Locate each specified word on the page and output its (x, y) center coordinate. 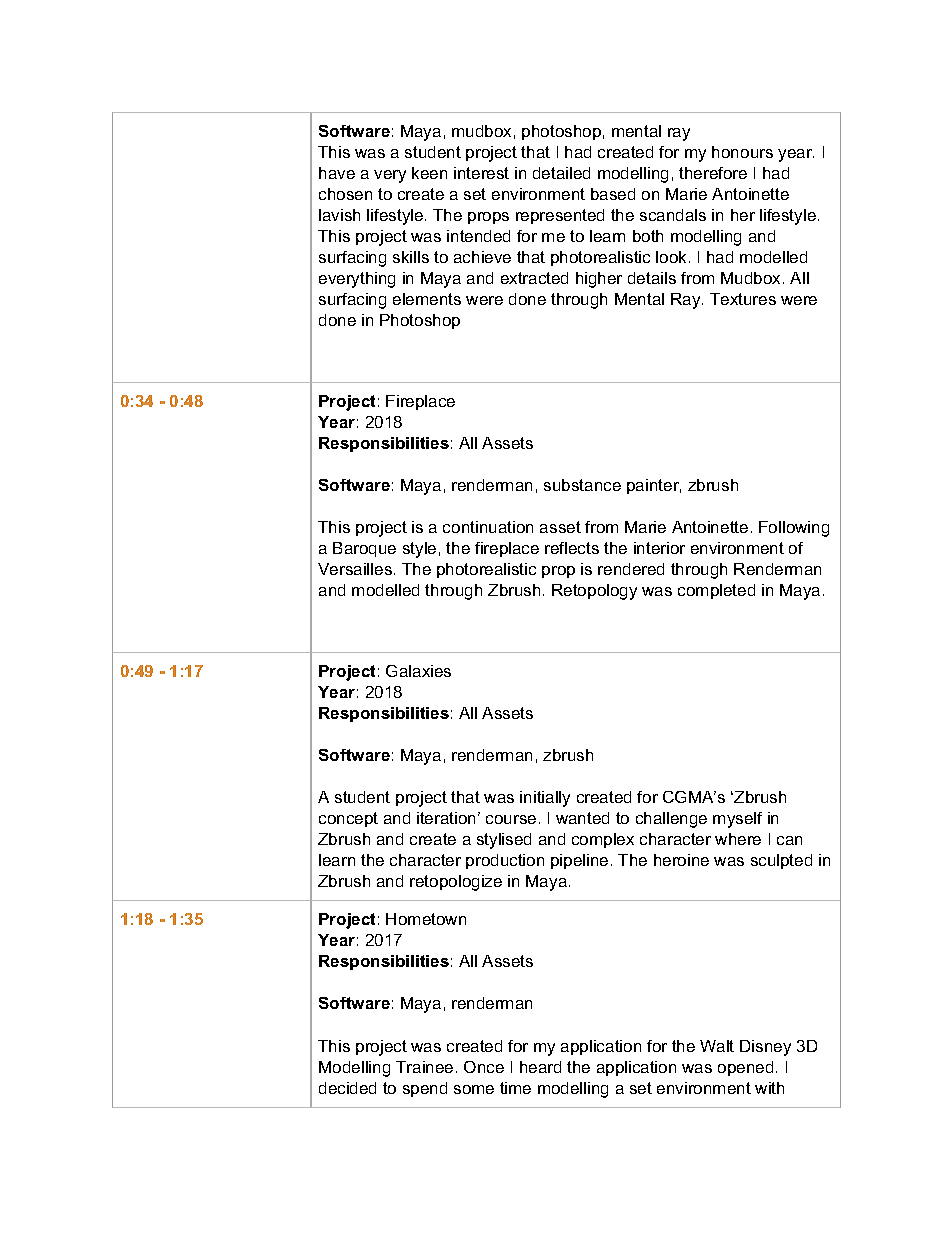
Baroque (364, 549)
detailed (561, 173)
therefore (713, 173)
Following (794, 529)
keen (429, 173)
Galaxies (418, 671)
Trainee (424, 1067)
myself (737, 820)
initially (545, 799)
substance (582, 485)
